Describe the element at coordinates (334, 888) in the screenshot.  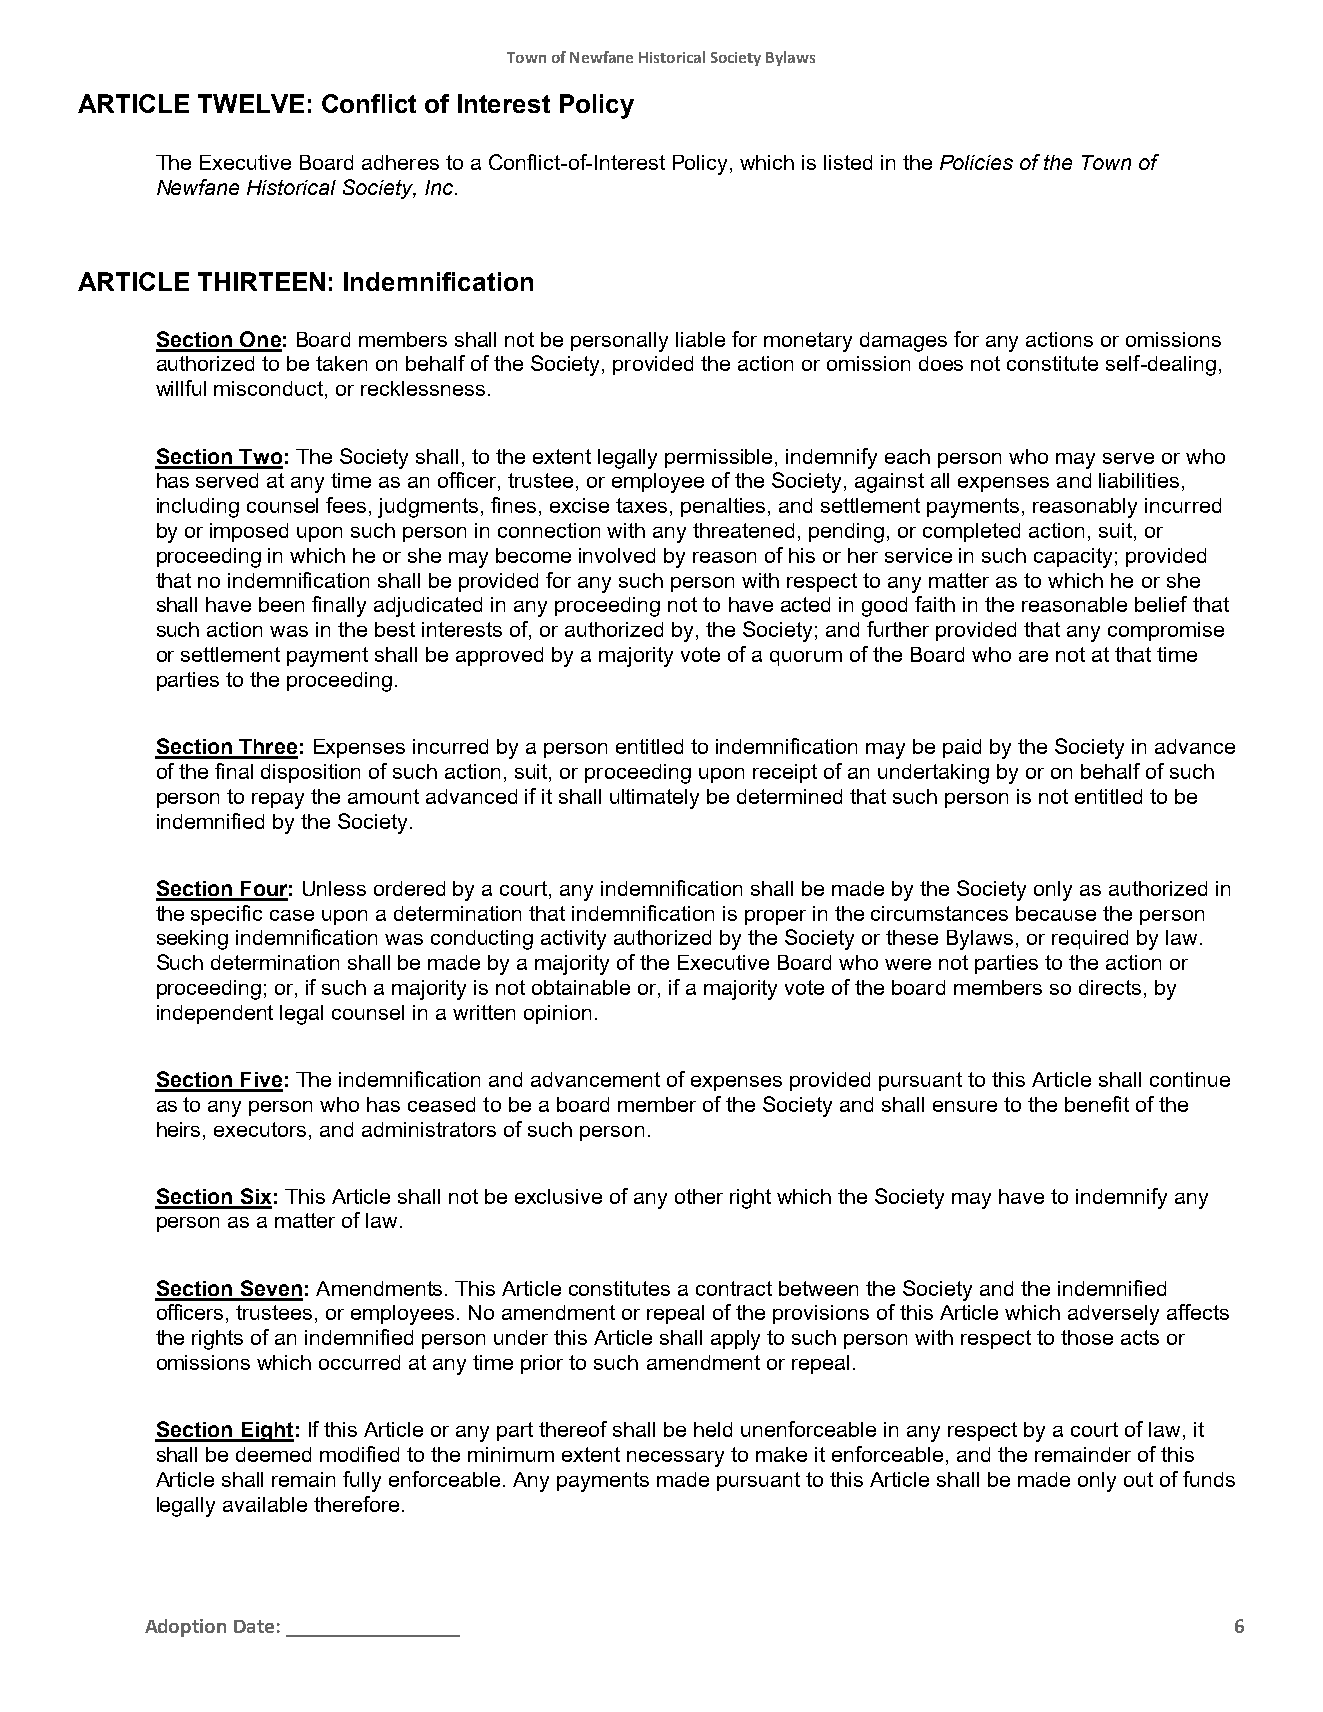
I see `Unless` at that location.
